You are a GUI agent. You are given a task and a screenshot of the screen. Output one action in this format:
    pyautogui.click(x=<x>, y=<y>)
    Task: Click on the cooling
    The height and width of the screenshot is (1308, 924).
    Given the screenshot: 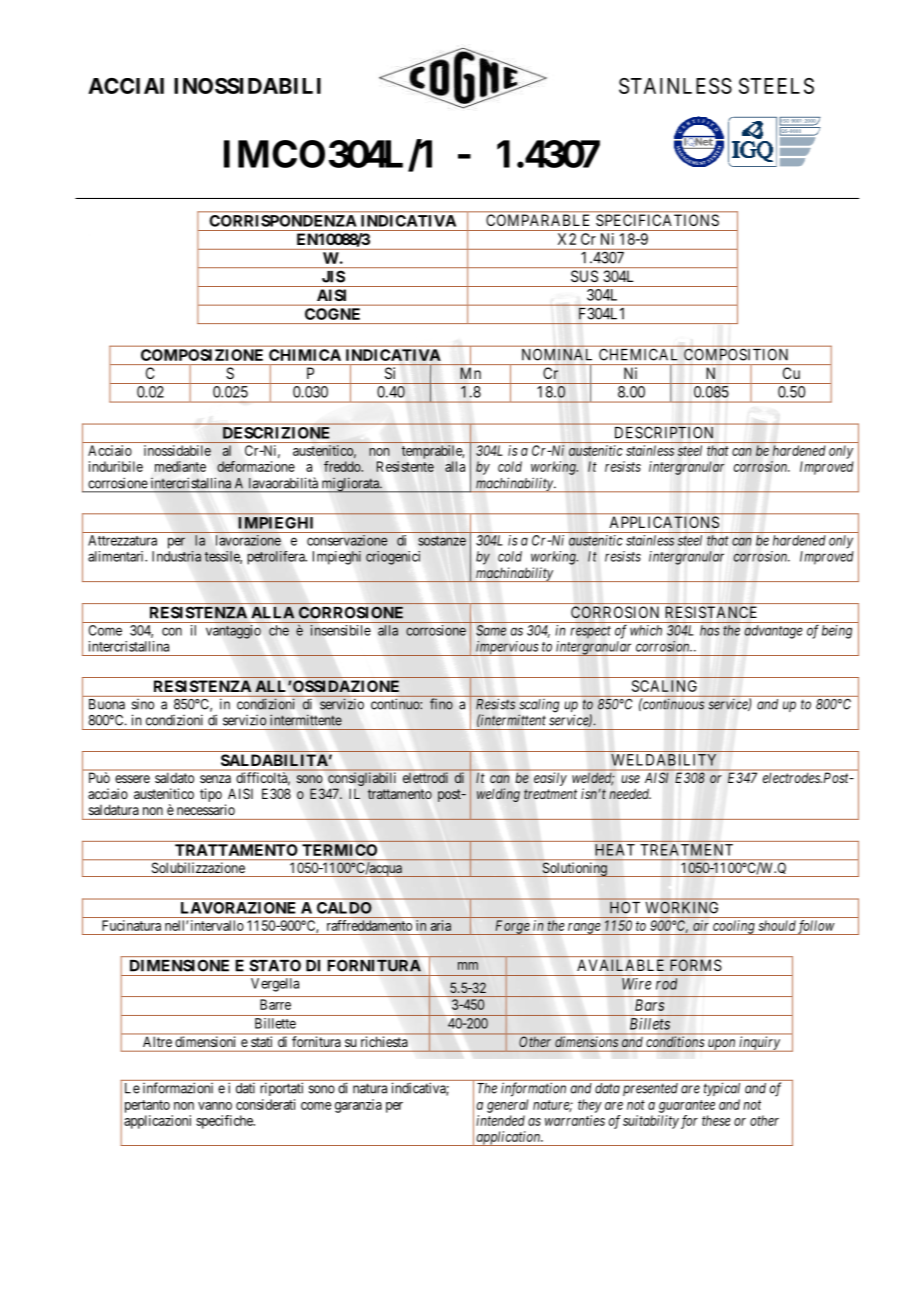 What is the action you would take?
    pyautogui.click(x=734, y=927)
